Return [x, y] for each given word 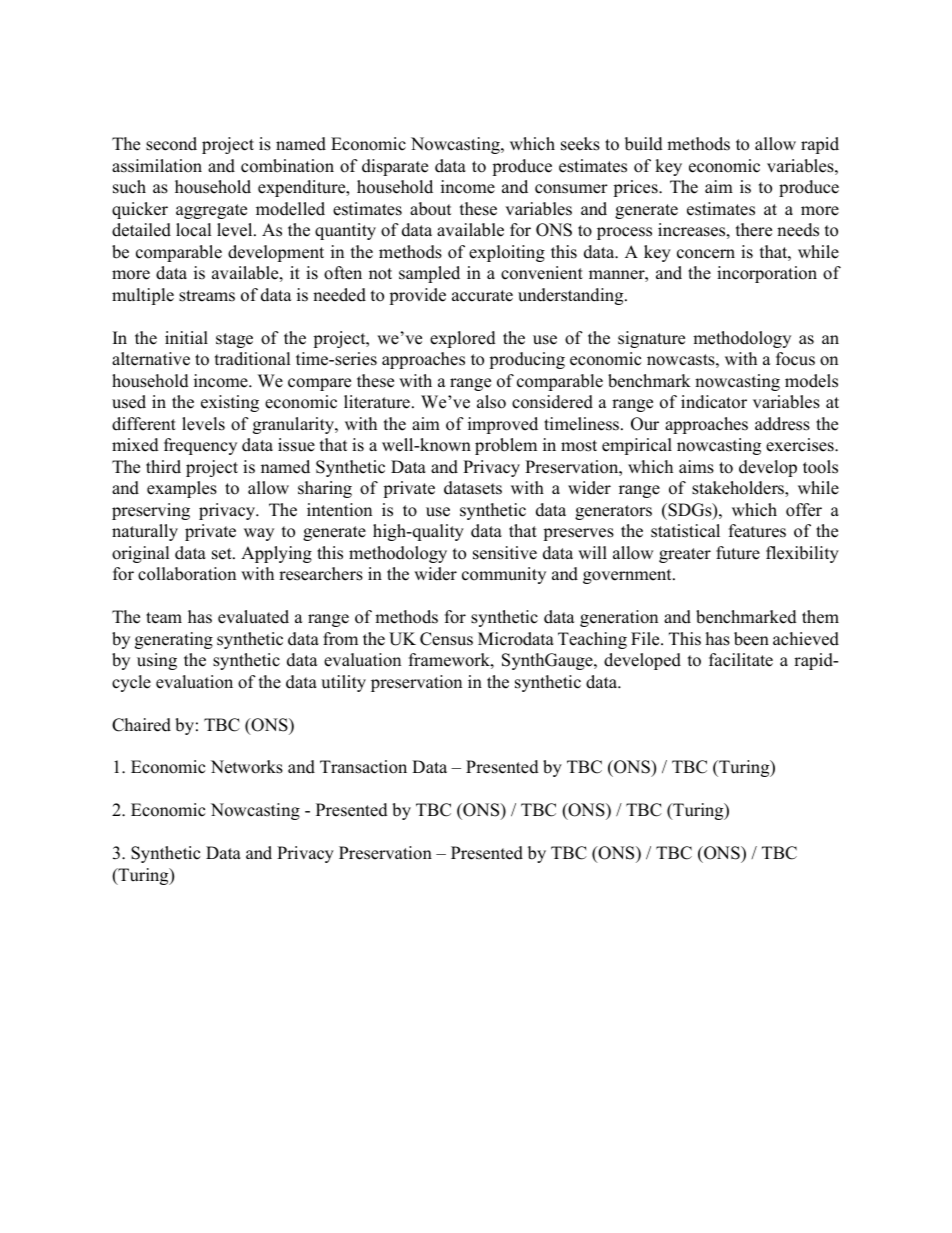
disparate [395, 167]
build [644, 144]
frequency [200, 446]
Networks [247, 767]
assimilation [157, 166]
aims [696, 467]
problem [506, 446]
